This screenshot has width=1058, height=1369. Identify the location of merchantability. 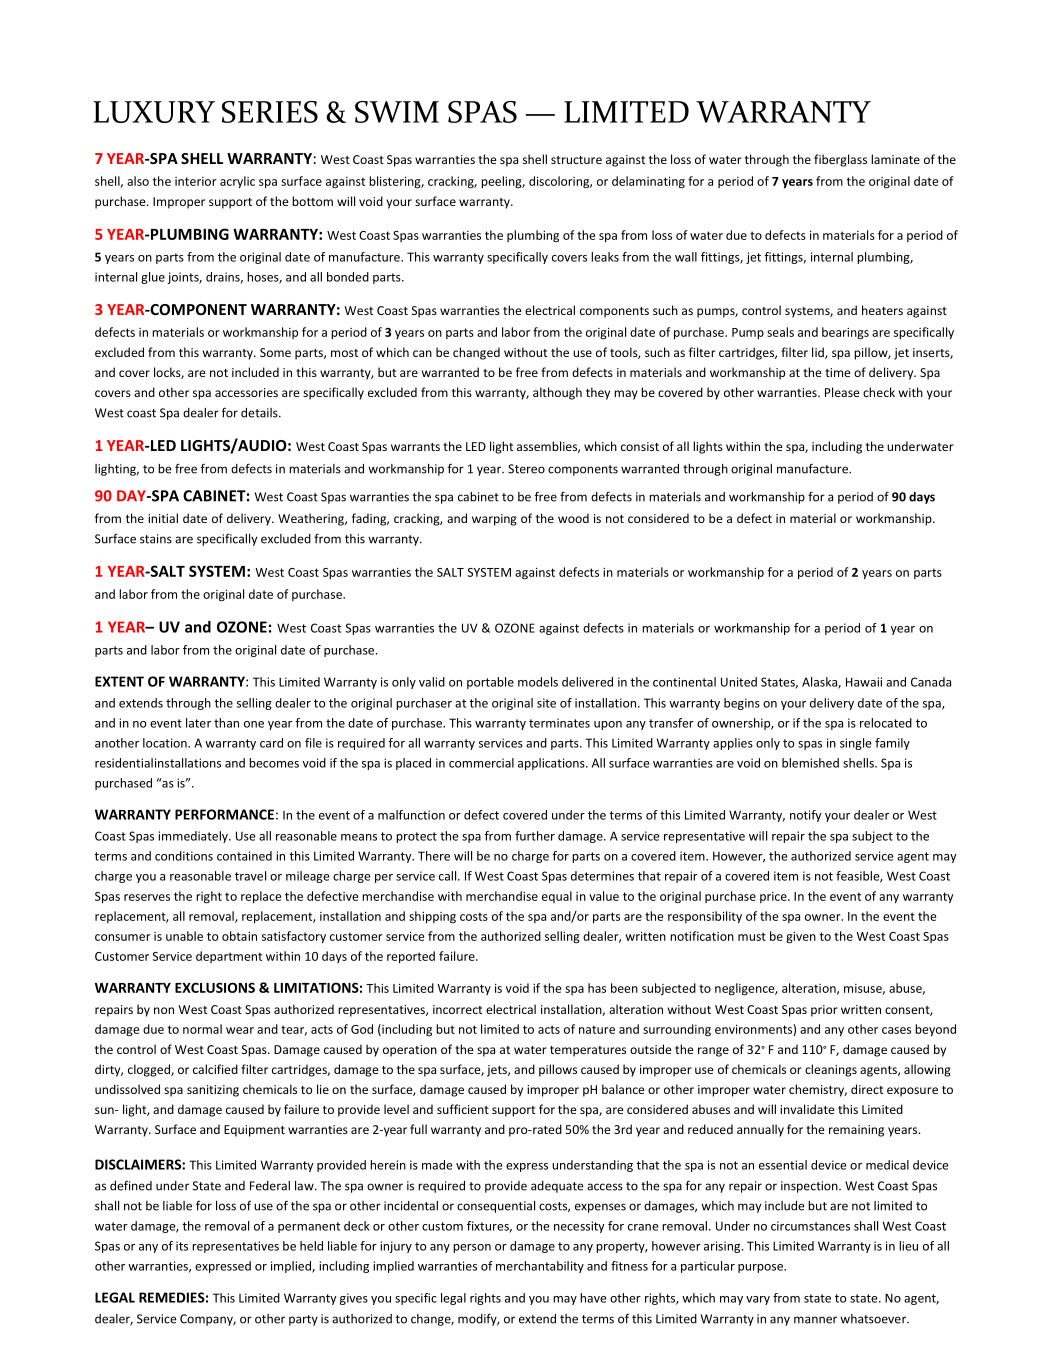
(540, 1267).
